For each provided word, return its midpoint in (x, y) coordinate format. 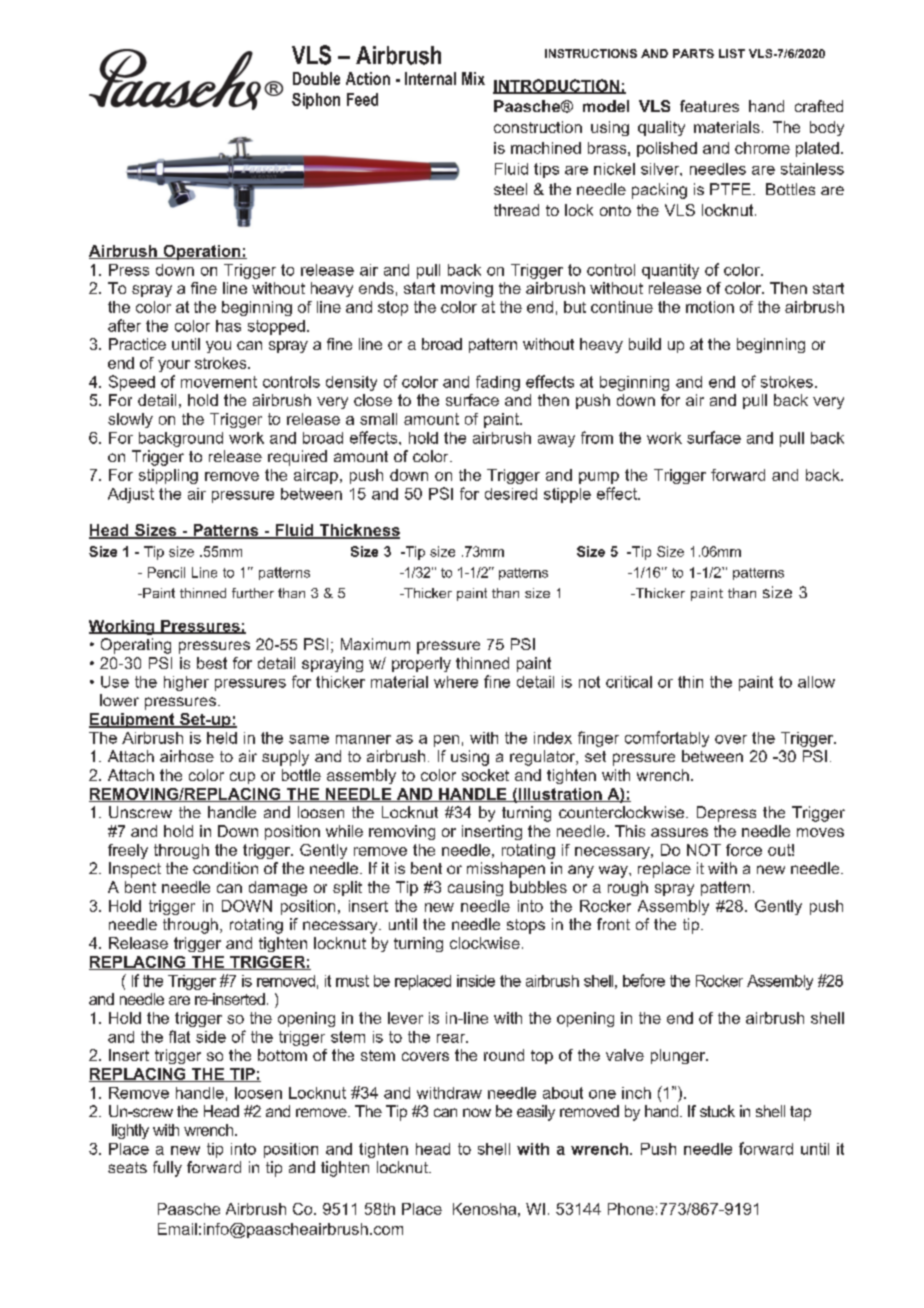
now (477, 1112)
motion (710, 307)
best (212, 663)
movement (219, 382)
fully (167, 1169)
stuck (717, 1111)
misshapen (506, 870)
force (744, 850)
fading (498, 383)
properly (421, 664)
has (228, 326)
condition (225, 868)
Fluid (511, 169)
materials (727, 127)
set (595, 756)
